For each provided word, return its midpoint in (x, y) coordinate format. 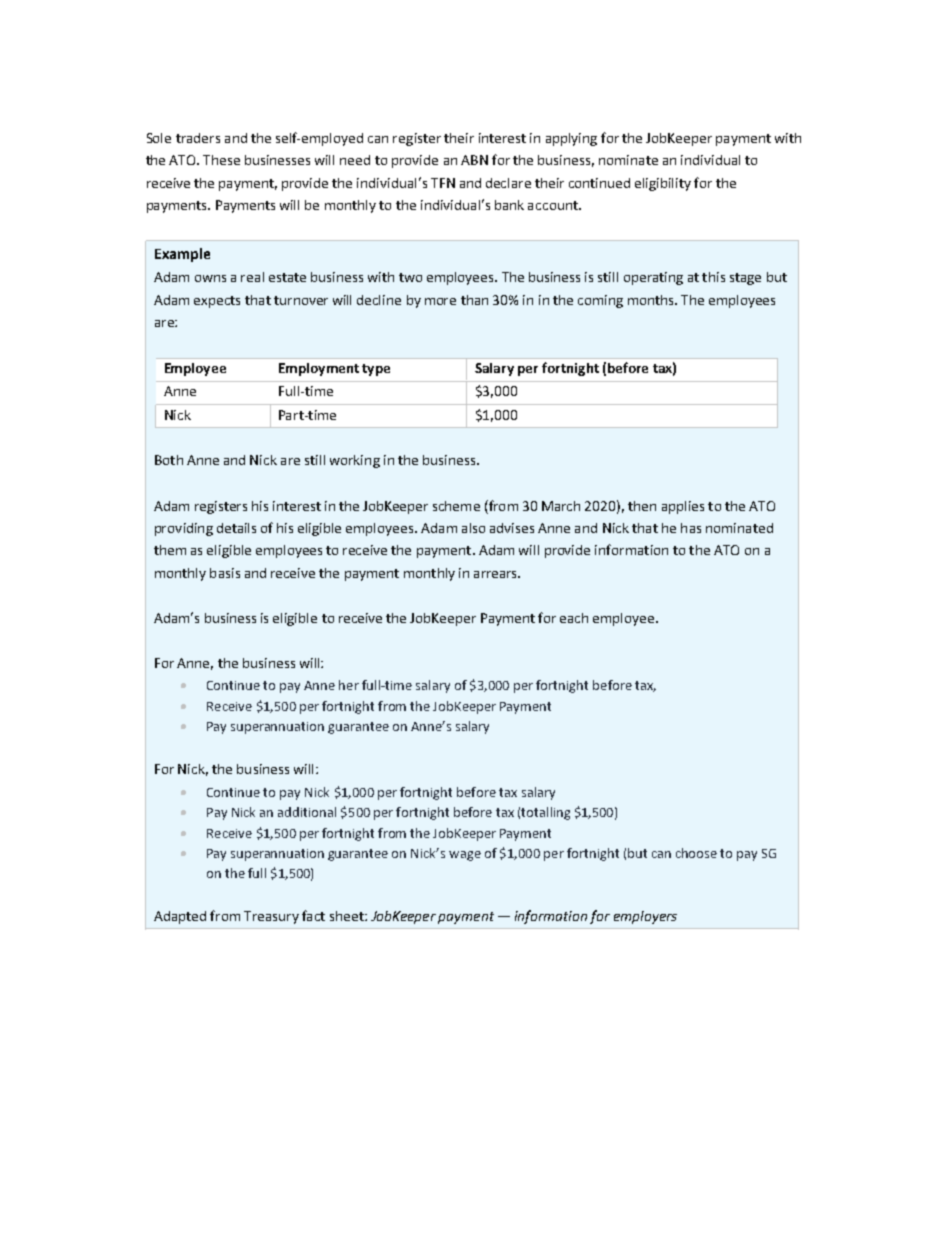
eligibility (663, 184)
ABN (474, 160)
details (236, 528)
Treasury (271, 917)
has (691, 528)
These (221, 160)
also (473, 528)
